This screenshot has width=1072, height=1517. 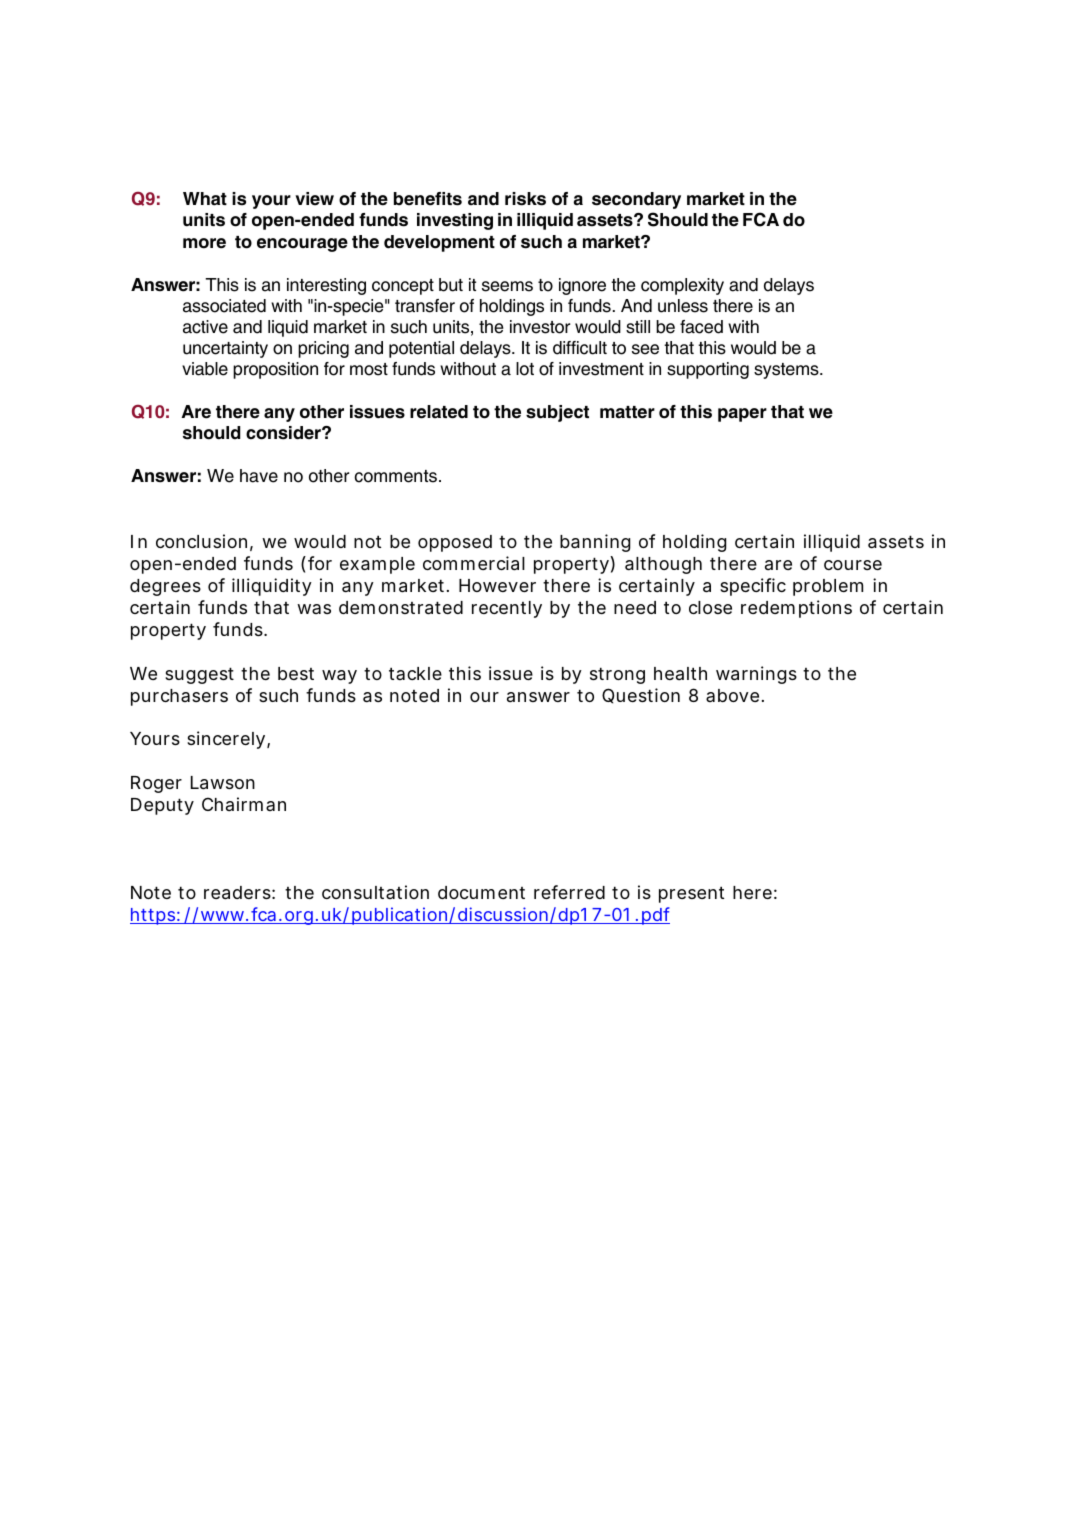 What do you see at coordinates (525, 369) in the screenshot?
I see `lot` at bounding box center [525, 369].
